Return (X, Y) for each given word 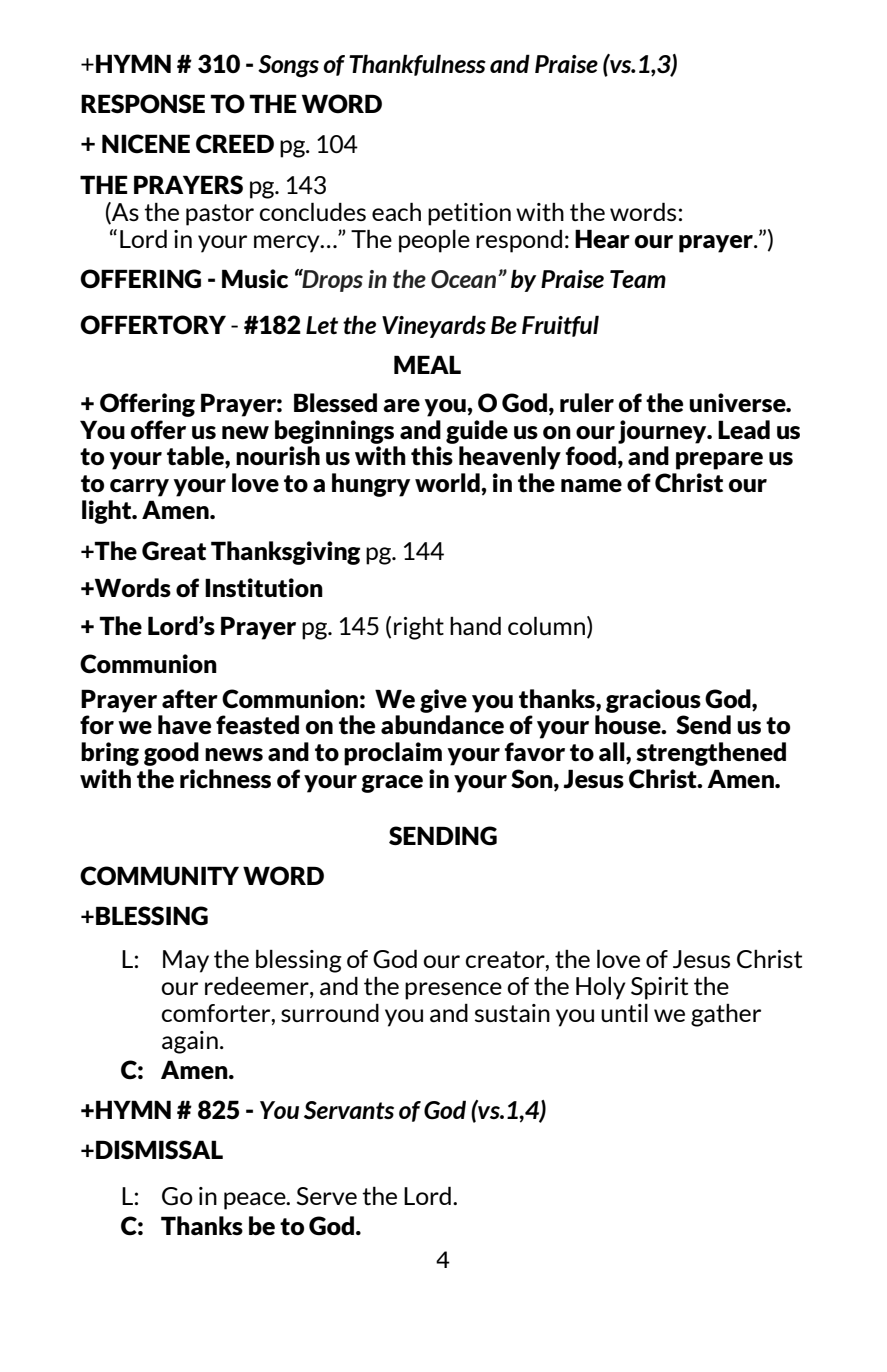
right (419, 628)
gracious (653, 701)
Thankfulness (417, 65)
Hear (602, 238)
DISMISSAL (159, 1149)
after (190, 699)
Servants (349, 1110)
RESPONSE (143, 104)
